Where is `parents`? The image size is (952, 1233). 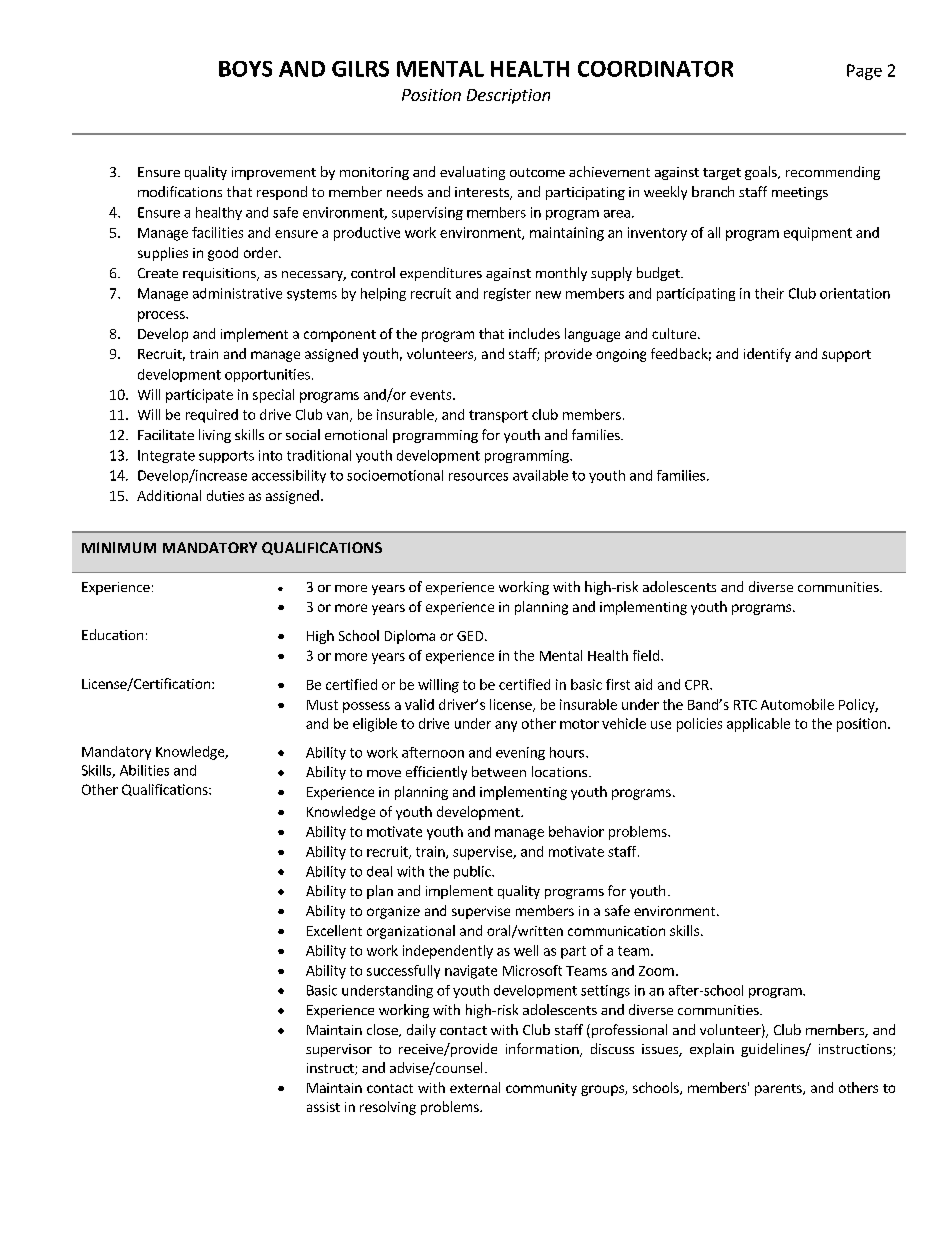 parents is located at coordinates (779, 1090).
